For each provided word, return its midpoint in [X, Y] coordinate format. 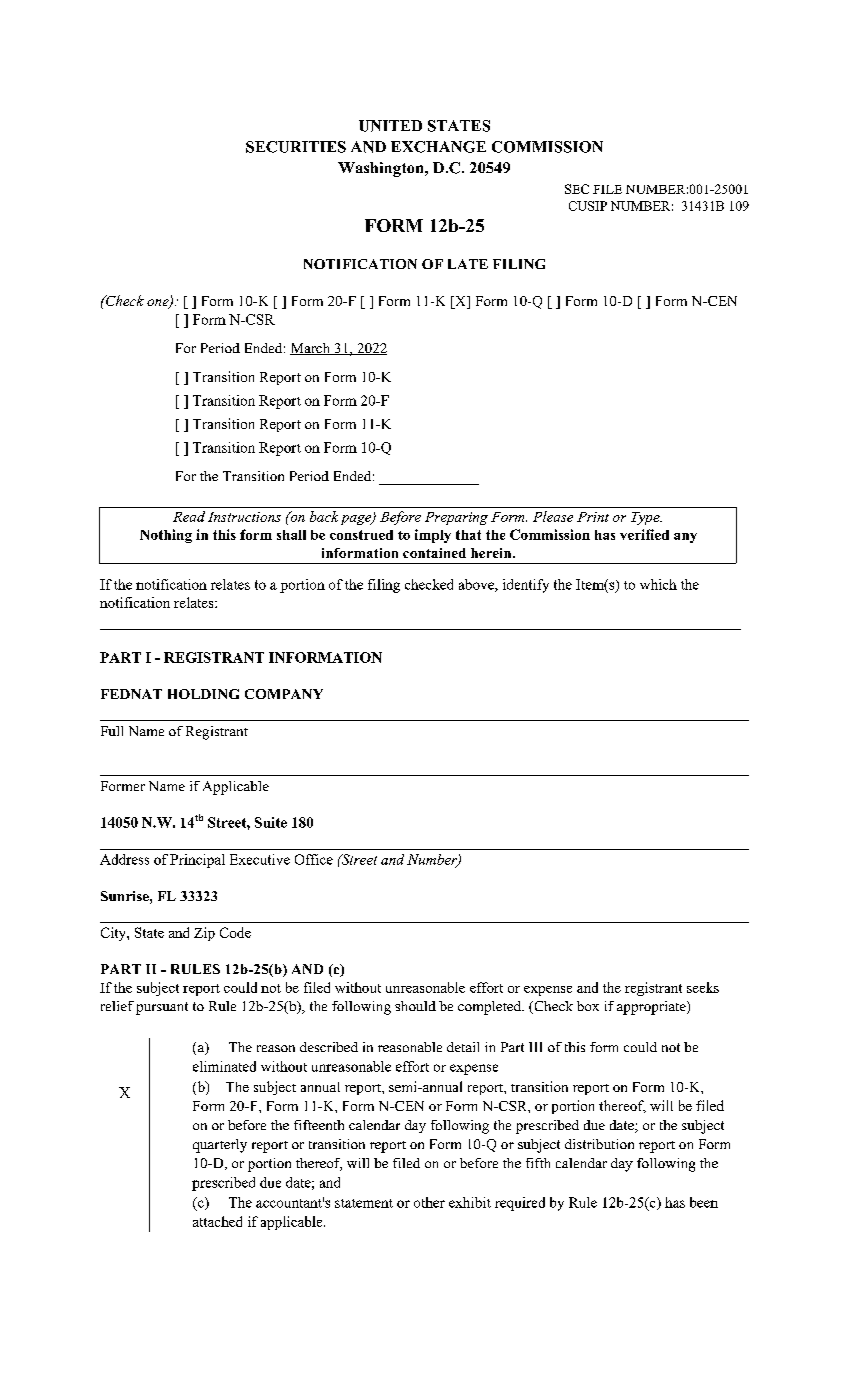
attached [217, 1221]
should [415, 1006]
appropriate [652, 1008]
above [477, 585]
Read [189, 516]
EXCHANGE [438, 147]
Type [646, 518]
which [658, 584]
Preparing [456, 518]
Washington [382, 169]
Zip [204, 934]
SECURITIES [296, 147]
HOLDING [203, 694]
